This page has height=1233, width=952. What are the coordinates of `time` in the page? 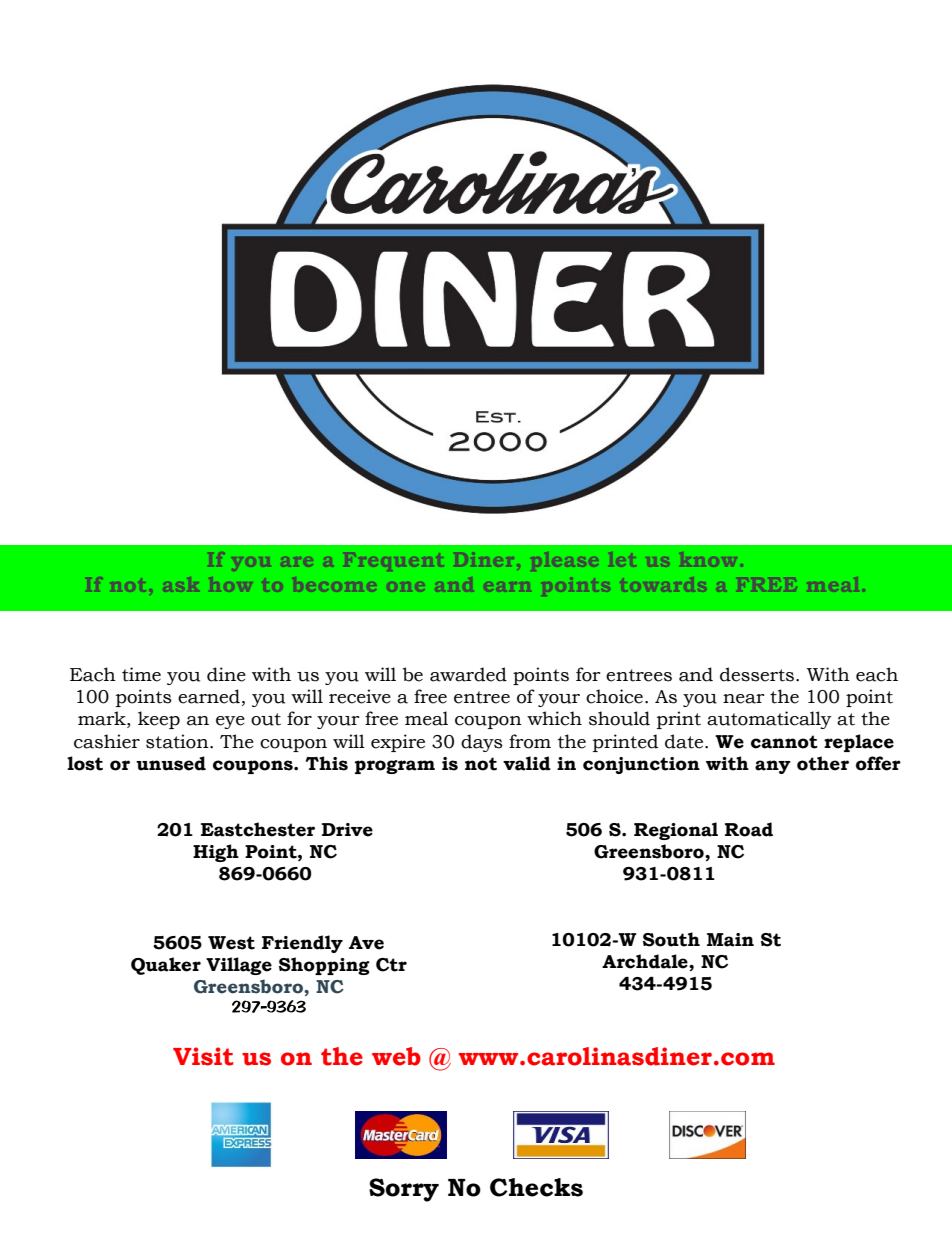 It's located at (141, 674).
